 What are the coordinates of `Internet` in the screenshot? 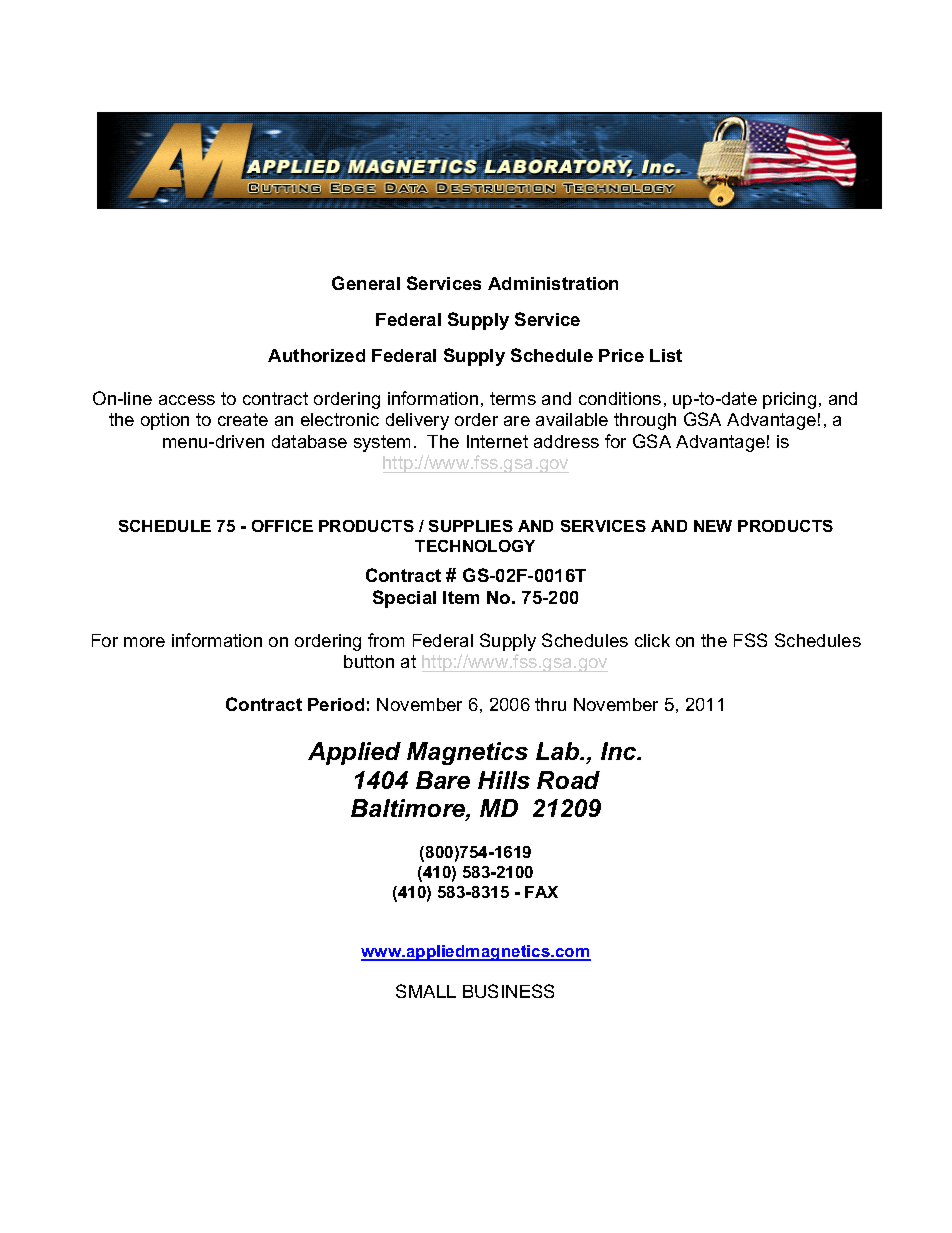 It's located at (497, 441).
